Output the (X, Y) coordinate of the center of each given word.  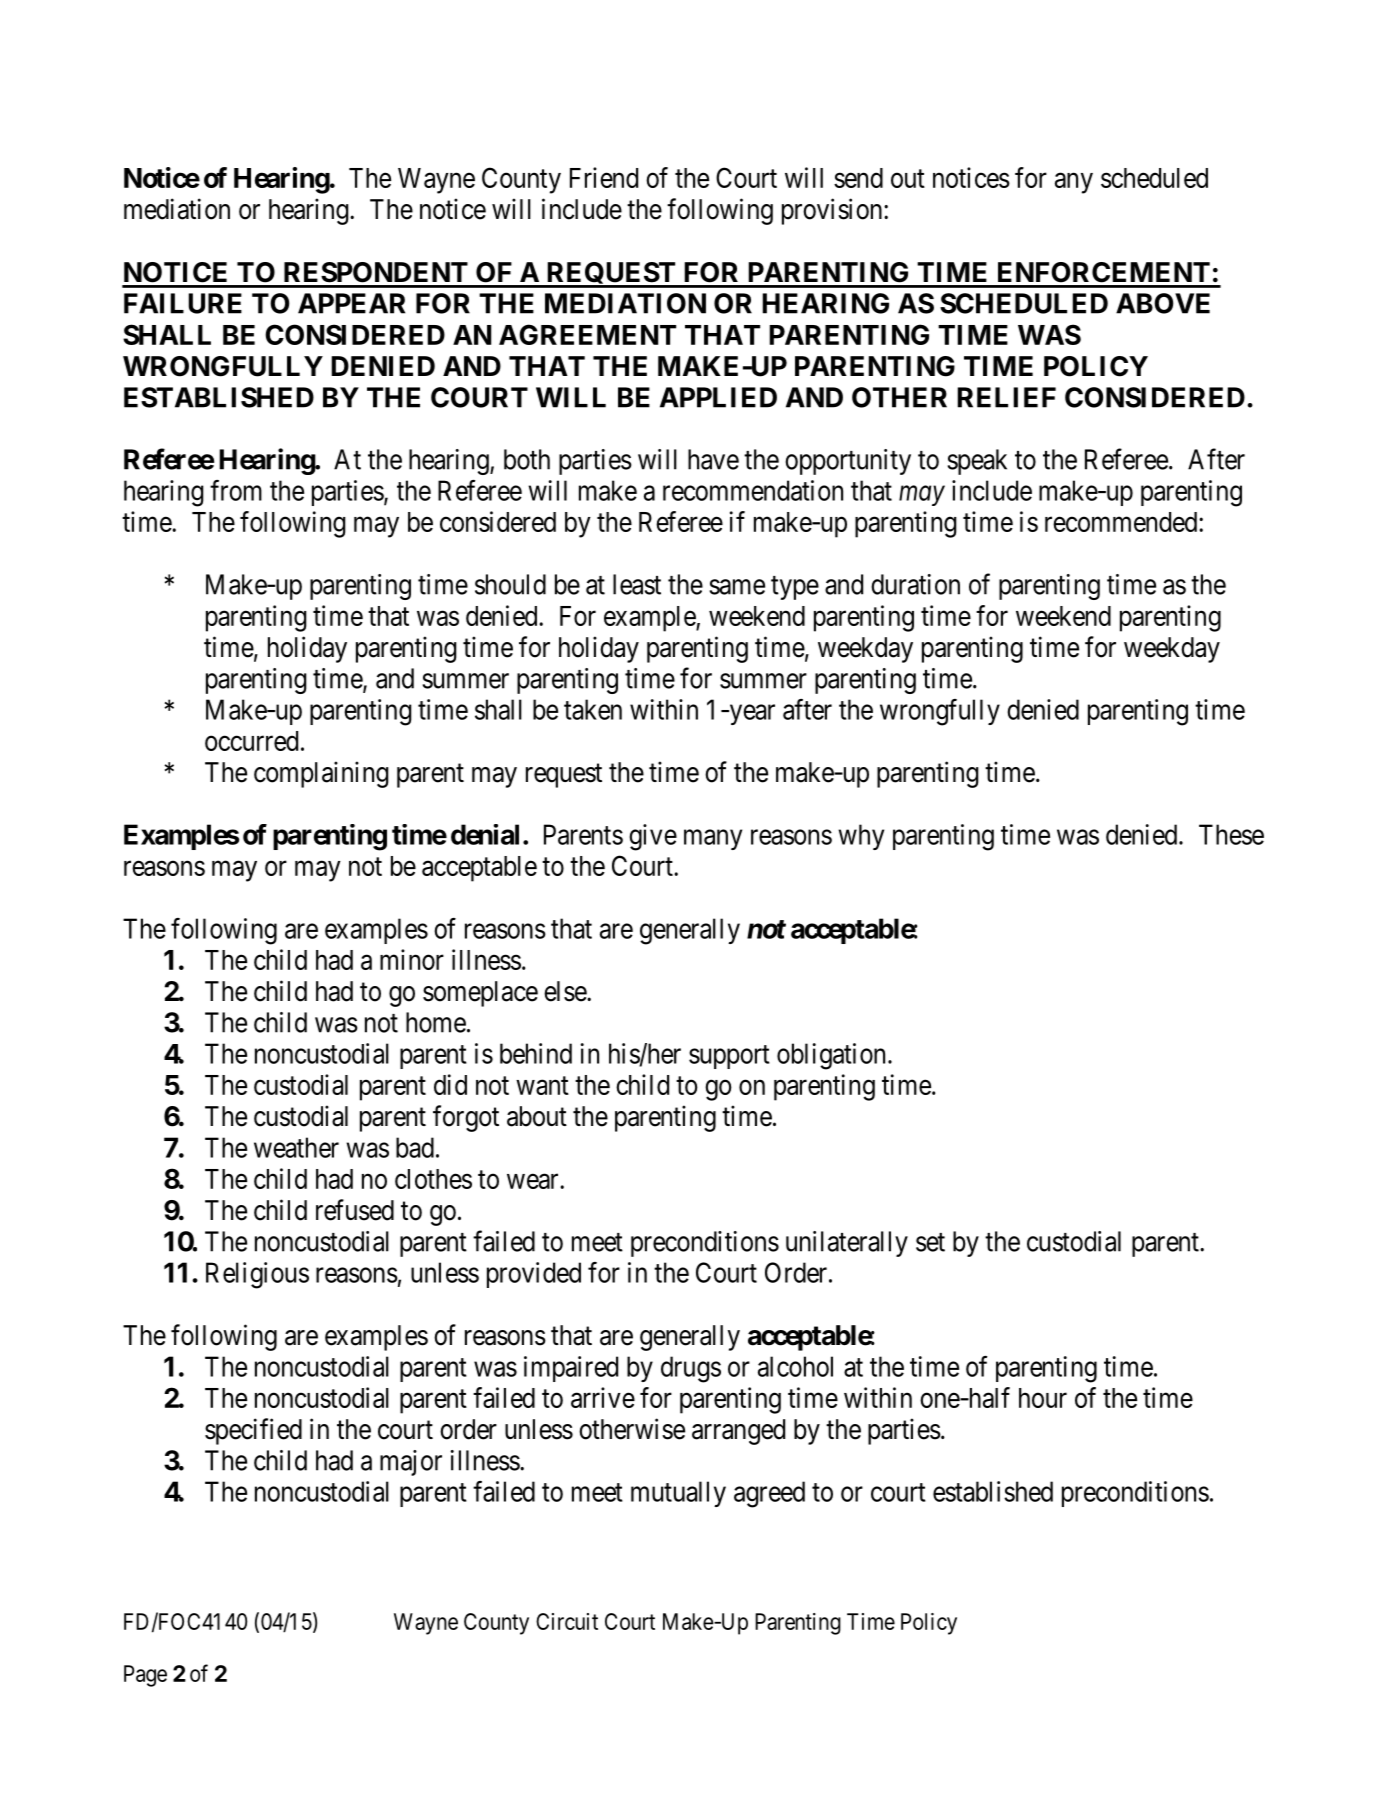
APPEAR (351, 303)
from (236, 490)
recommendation (753, 490)
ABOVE (1163, 303)
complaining (321, 774)
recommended (1122, 522)
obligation (833, 1056)
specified (253, 1431)
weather (296, 1147)
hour (1043, 1398)
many (713, 840)
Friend (604, 177)
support (729, 1057)
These (1231, 834)
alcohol (795, 1366)
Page (145, 1676)
